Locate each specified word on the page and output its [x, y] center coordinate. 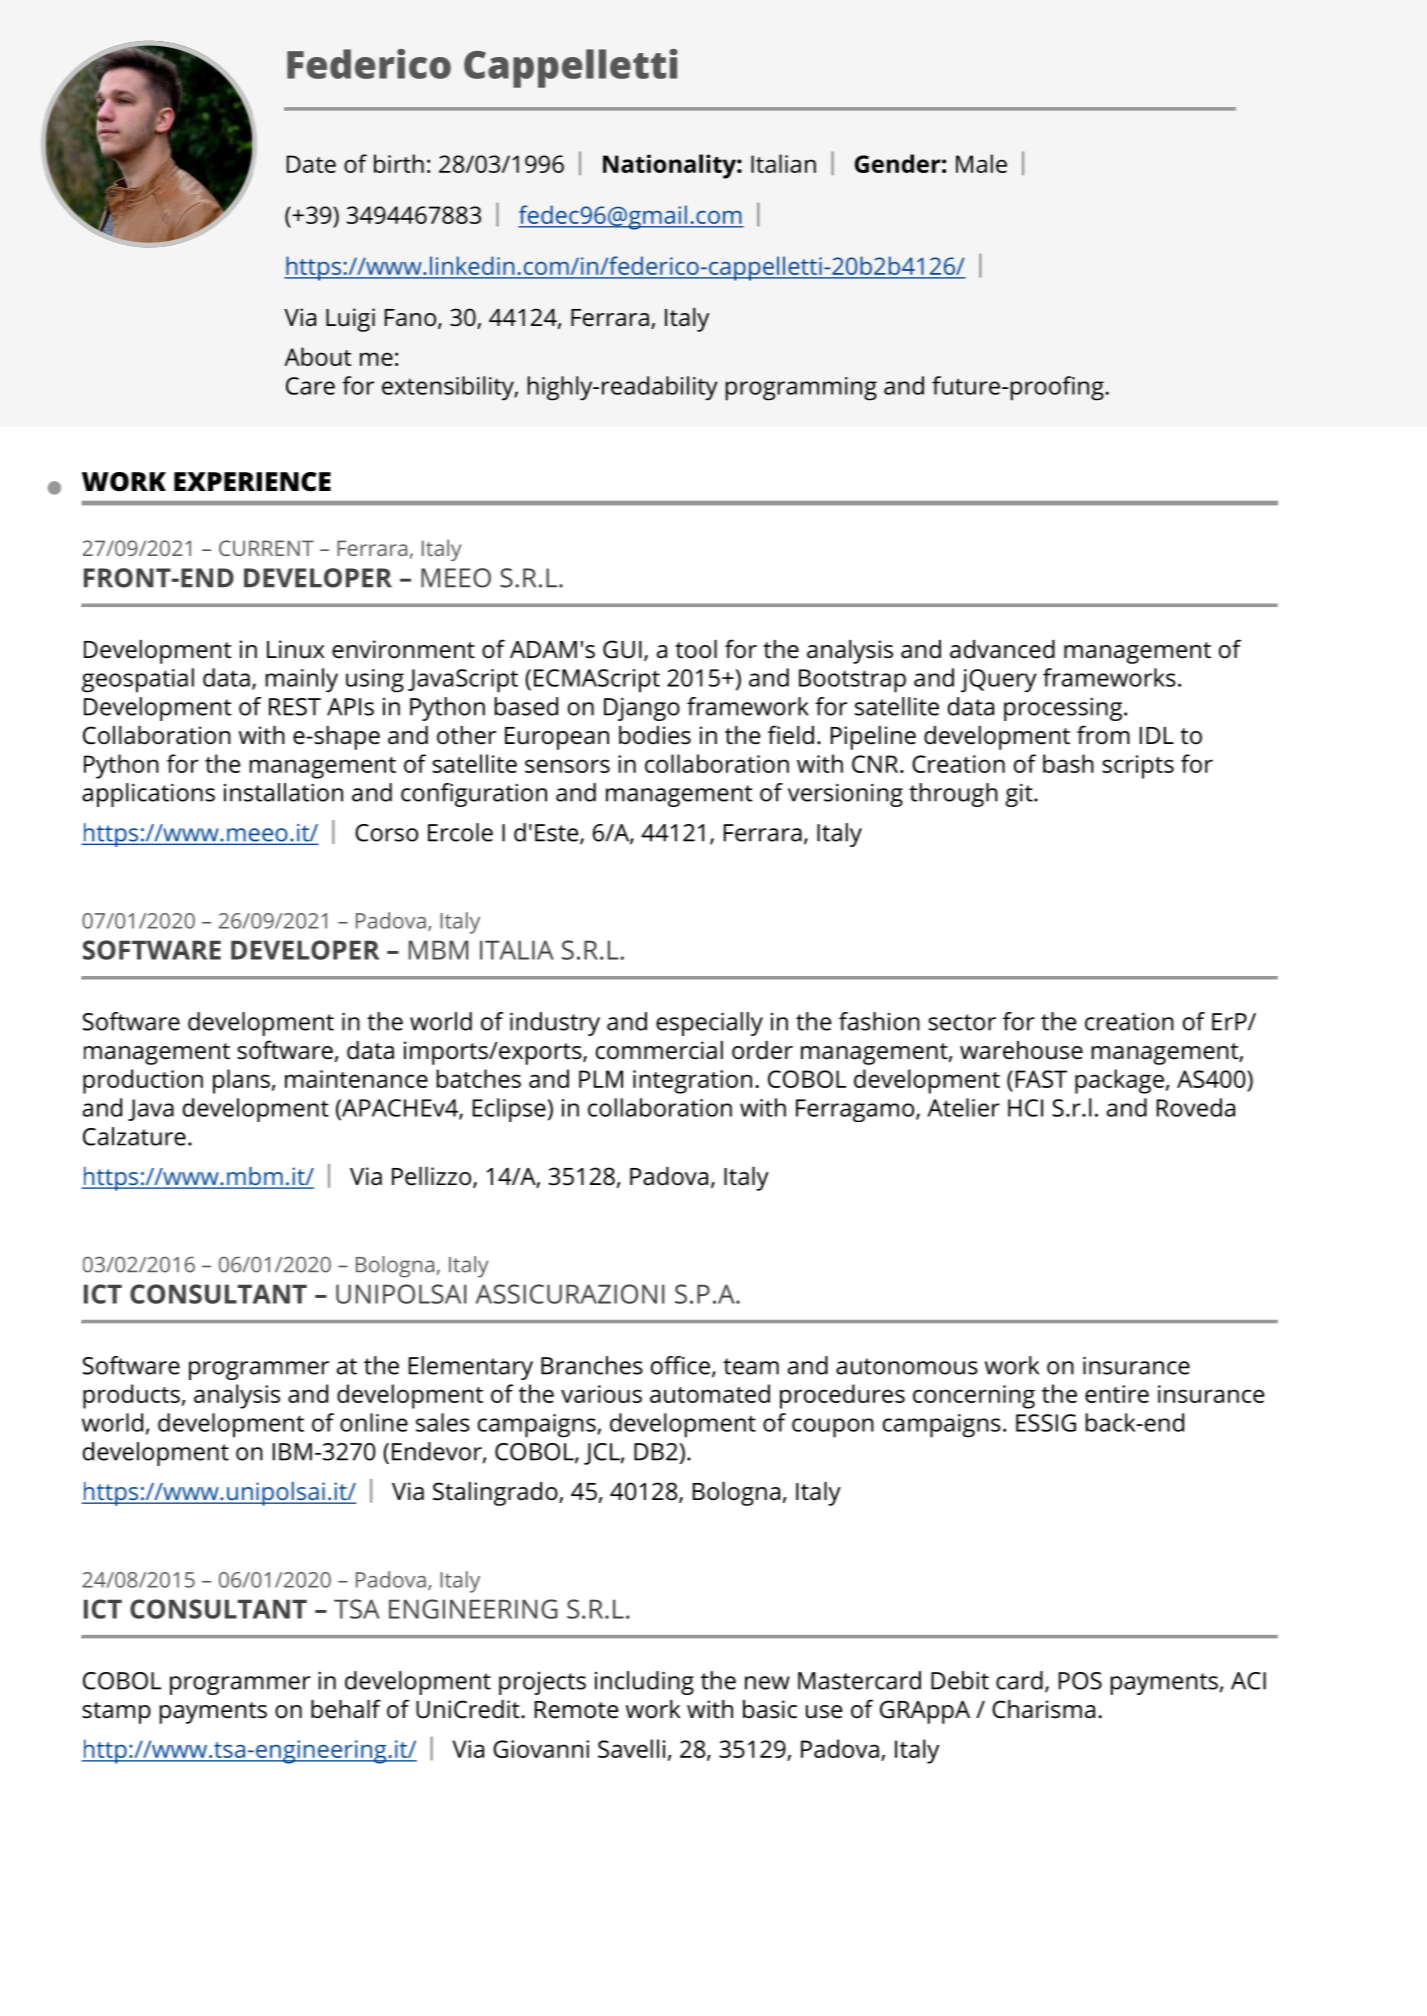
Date [311, 164]
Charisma [1043, 1709]
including [644, 1683]
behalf [346, 1709]
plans [241, 1081]
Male [981, 163]
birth [399, 163]
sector [962, 1022]
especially [709, 1024]
